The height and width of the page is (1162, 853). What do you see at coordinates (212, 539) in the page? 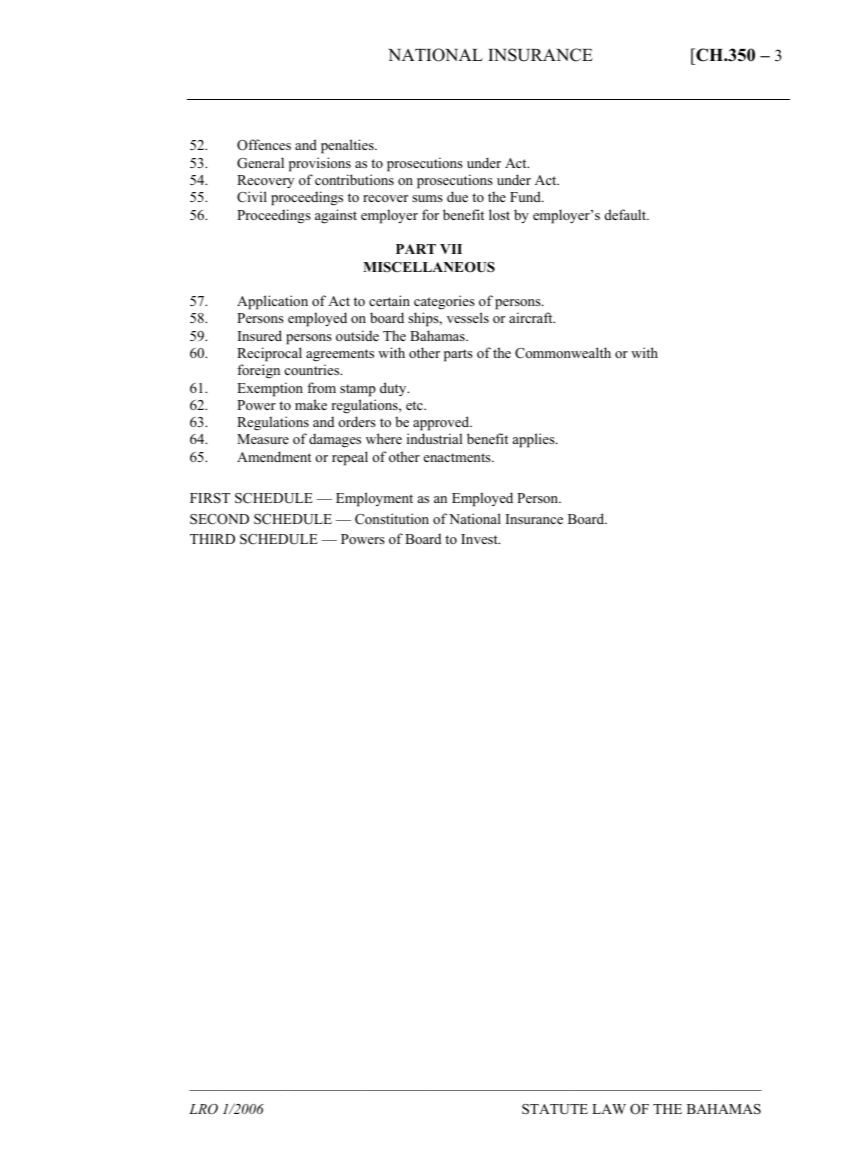
I see `THIRD` at bounding box center [212, 539].
